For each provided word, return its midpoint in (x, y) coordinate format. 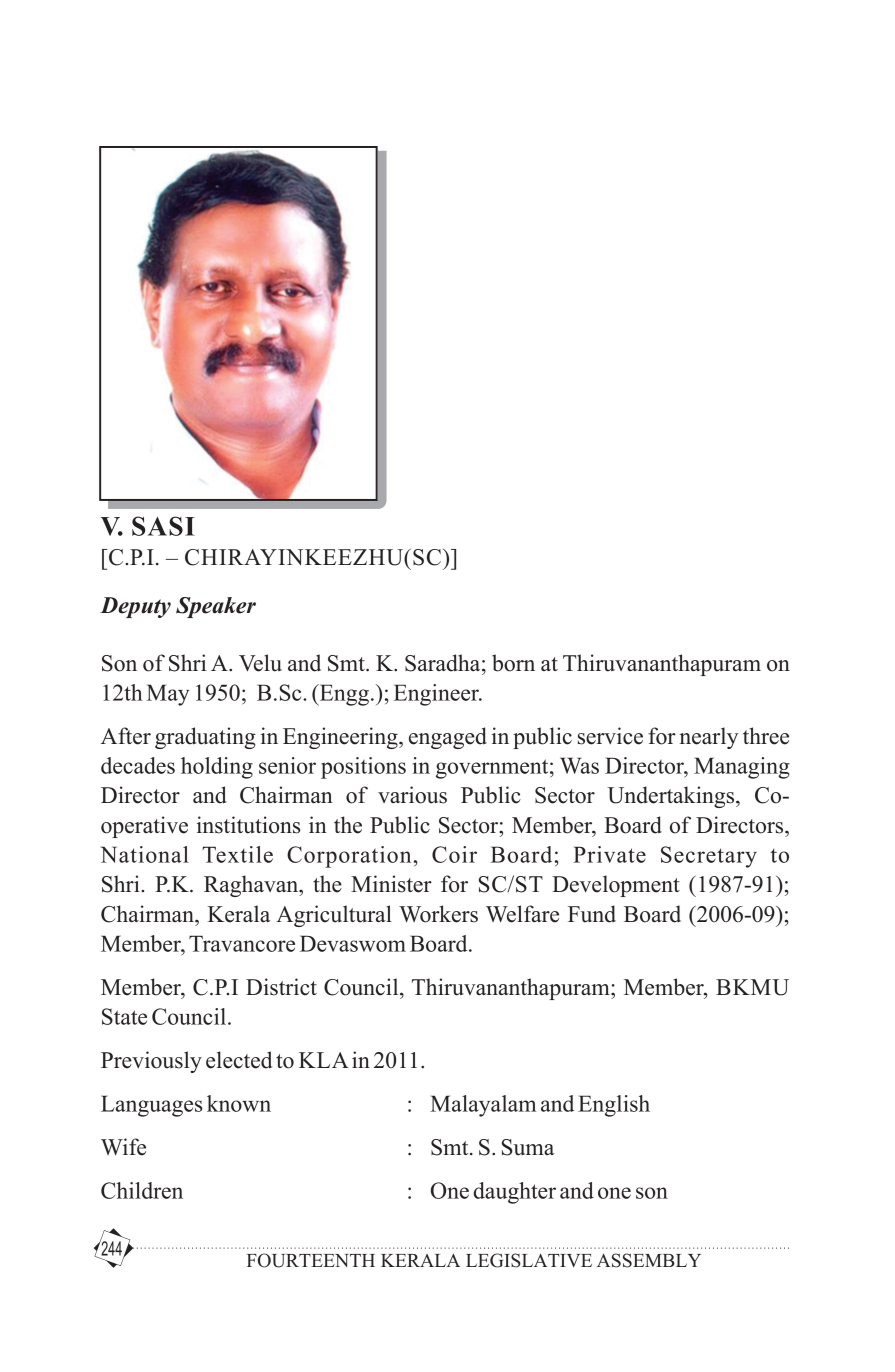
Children (142, 1190)
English (614, 1106)
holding (217, 768)
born (513, 663)
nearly (708, 738)
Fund (592, 914)
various (412, 795)
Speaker (216, 607)
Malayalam (483, 1106)
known (239, 1103)
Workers (438, 914)
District (281, 987)
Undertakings (672, 797)
